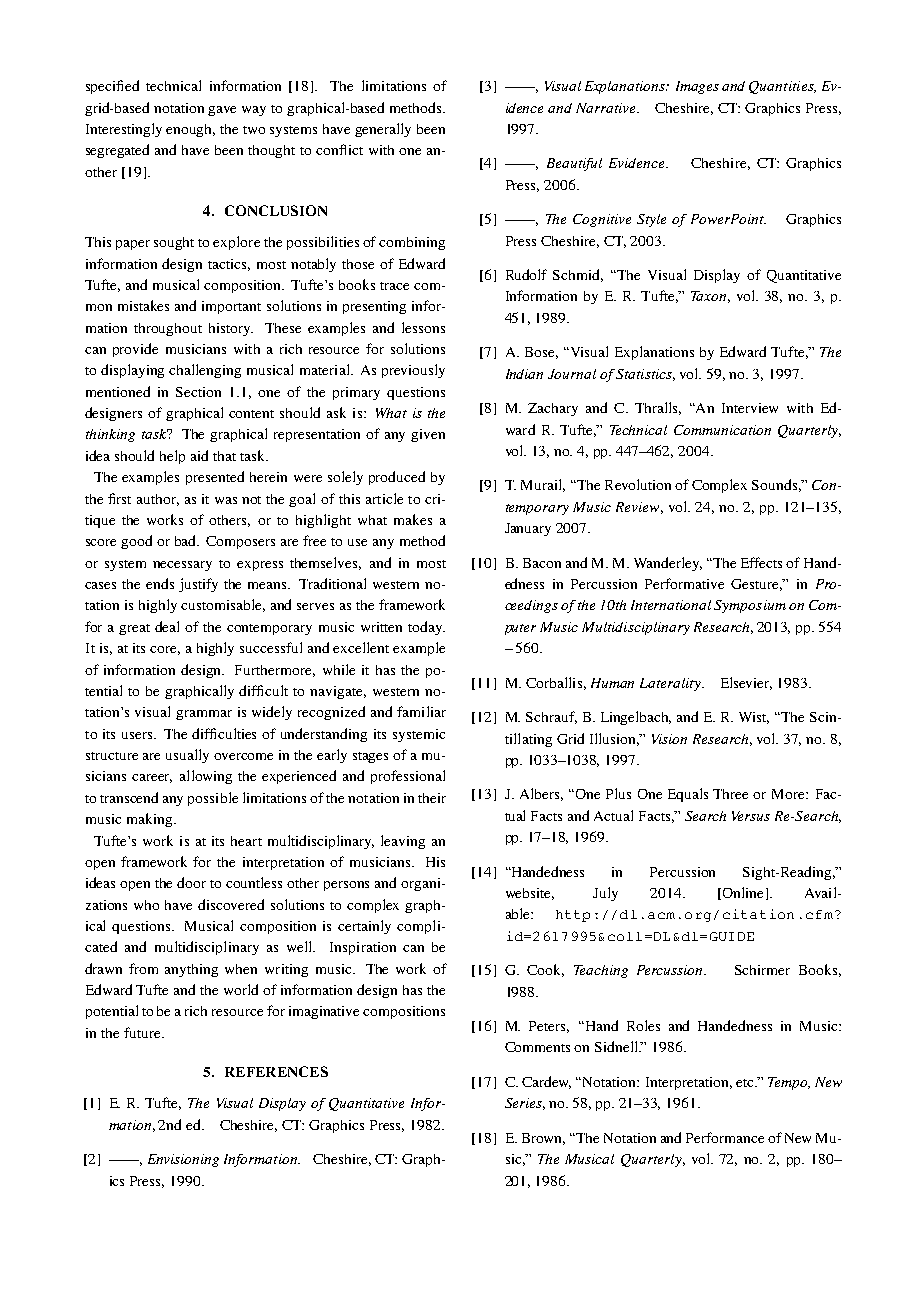 This screenshot has height=1308, width=924. What do you see at coordinates (190, 130) in the screenshot?
I see `enough` at bounding box center [190, 130].
